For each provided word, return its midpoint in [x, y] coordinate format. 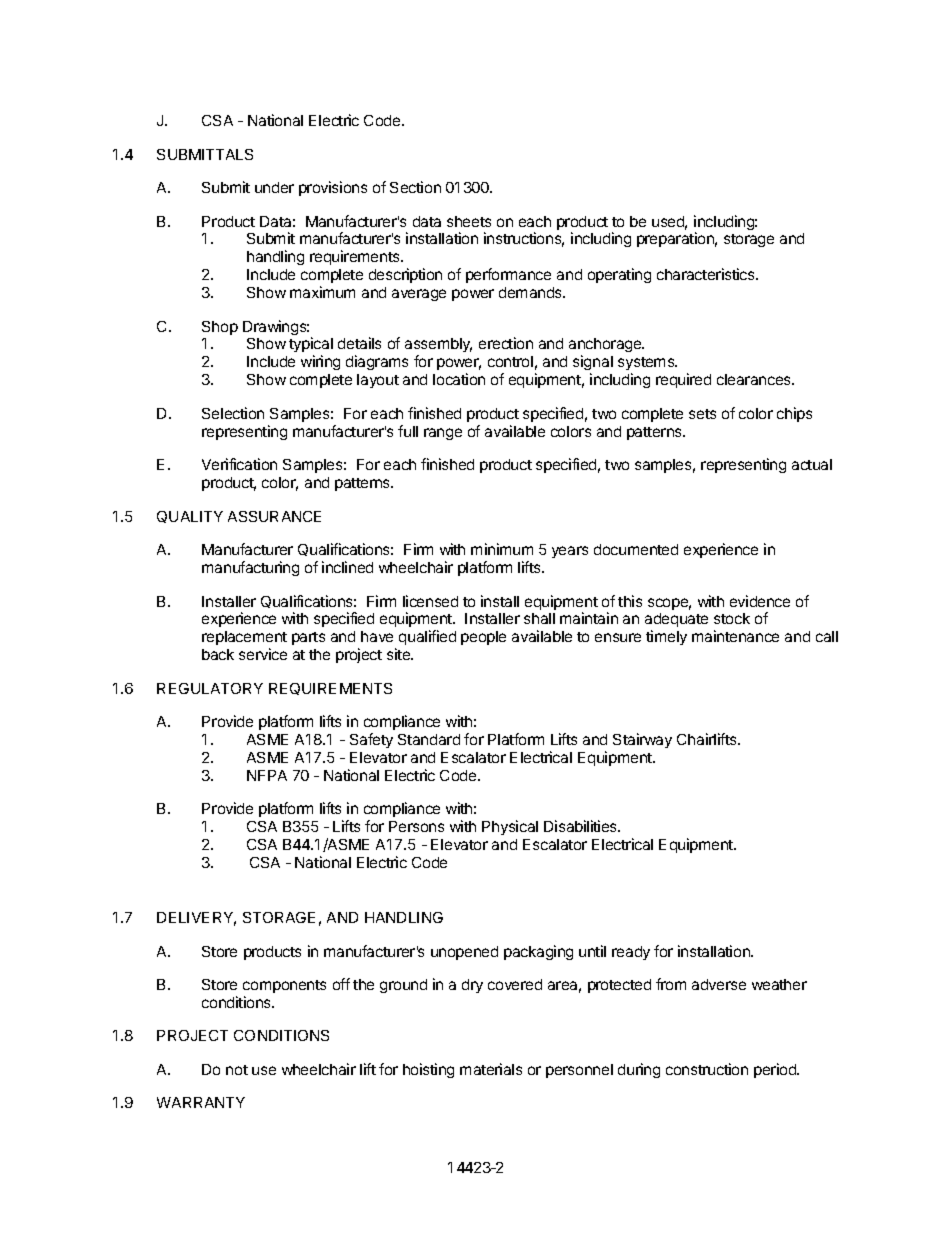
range [443, 434]
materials [491, 1069]
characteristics [707, 274]
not [237, 1070]
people [483, 638]
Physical [510, 827]
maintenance [735, 636]
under [274, 187]
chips [794, 414]
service [263, 654]
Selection [233, 413]
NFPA [267, 775]
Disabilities [582, 826]
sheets [469, 221]
